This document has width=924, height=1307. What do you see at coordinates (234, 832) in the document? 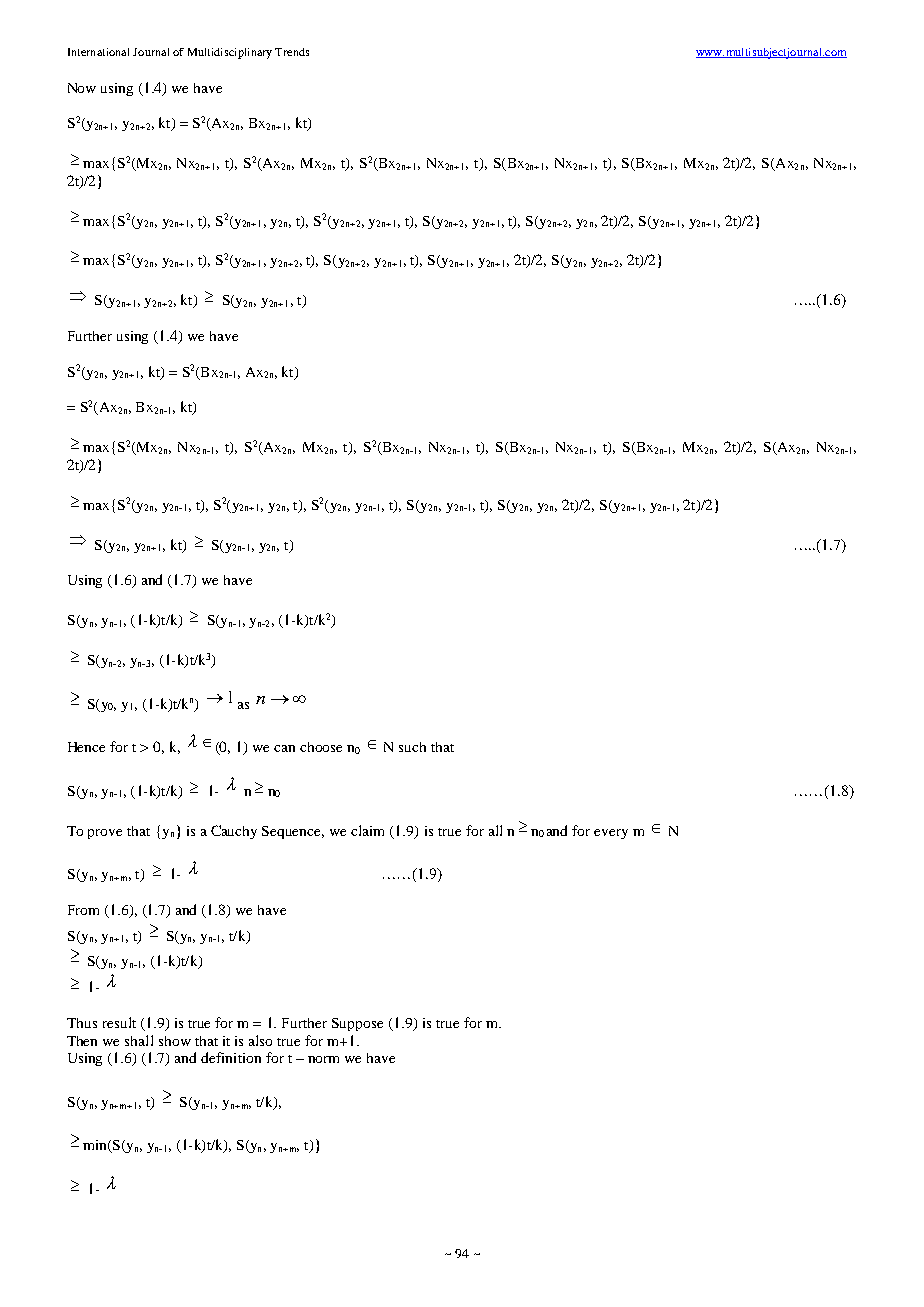
I see `Cauchy` at bounding box center [234, 832].
